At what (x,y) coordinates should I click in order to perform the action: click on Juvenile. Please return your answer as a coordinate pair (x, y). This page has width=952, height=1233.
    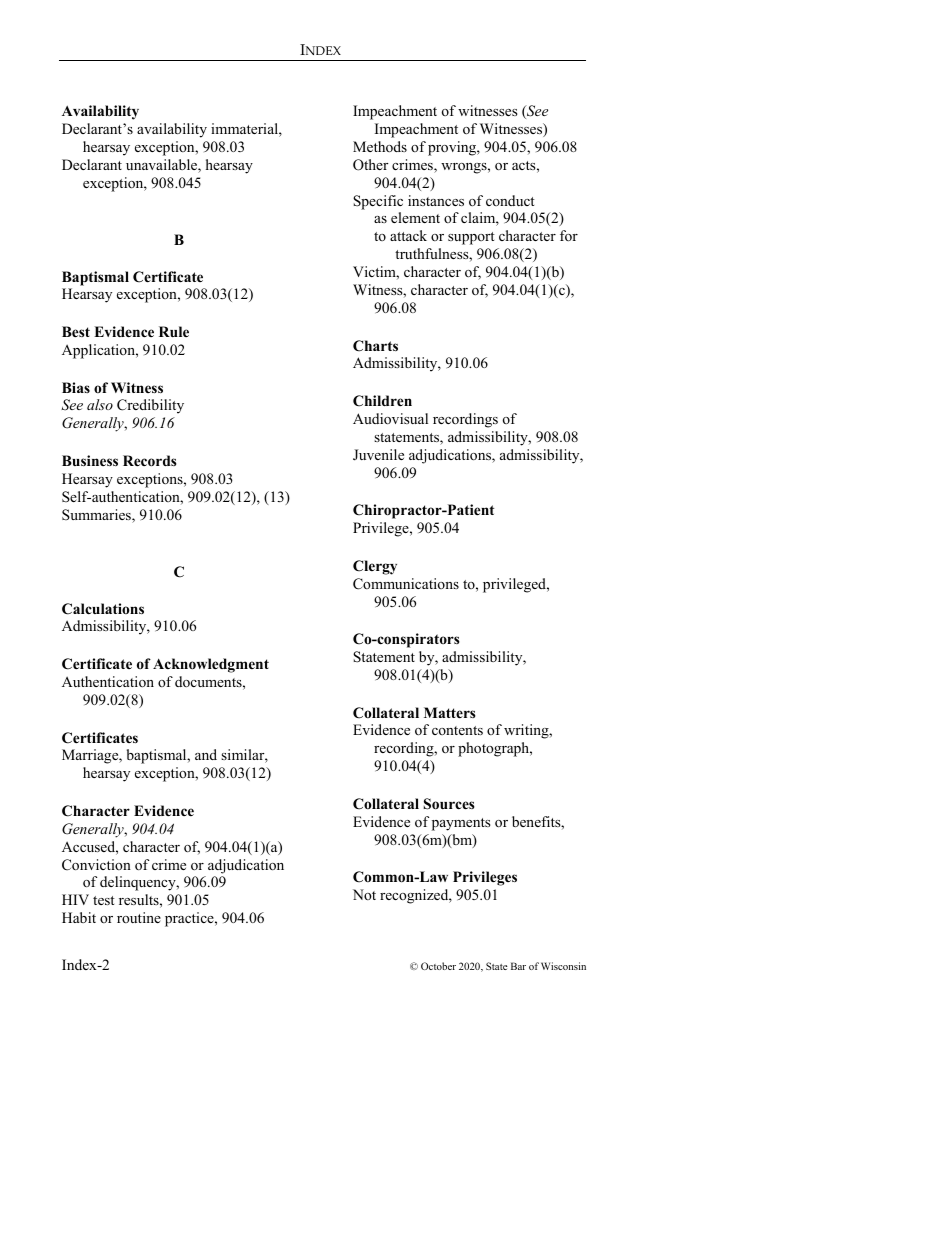
    Looking at the image, I should click on (378, 455).
